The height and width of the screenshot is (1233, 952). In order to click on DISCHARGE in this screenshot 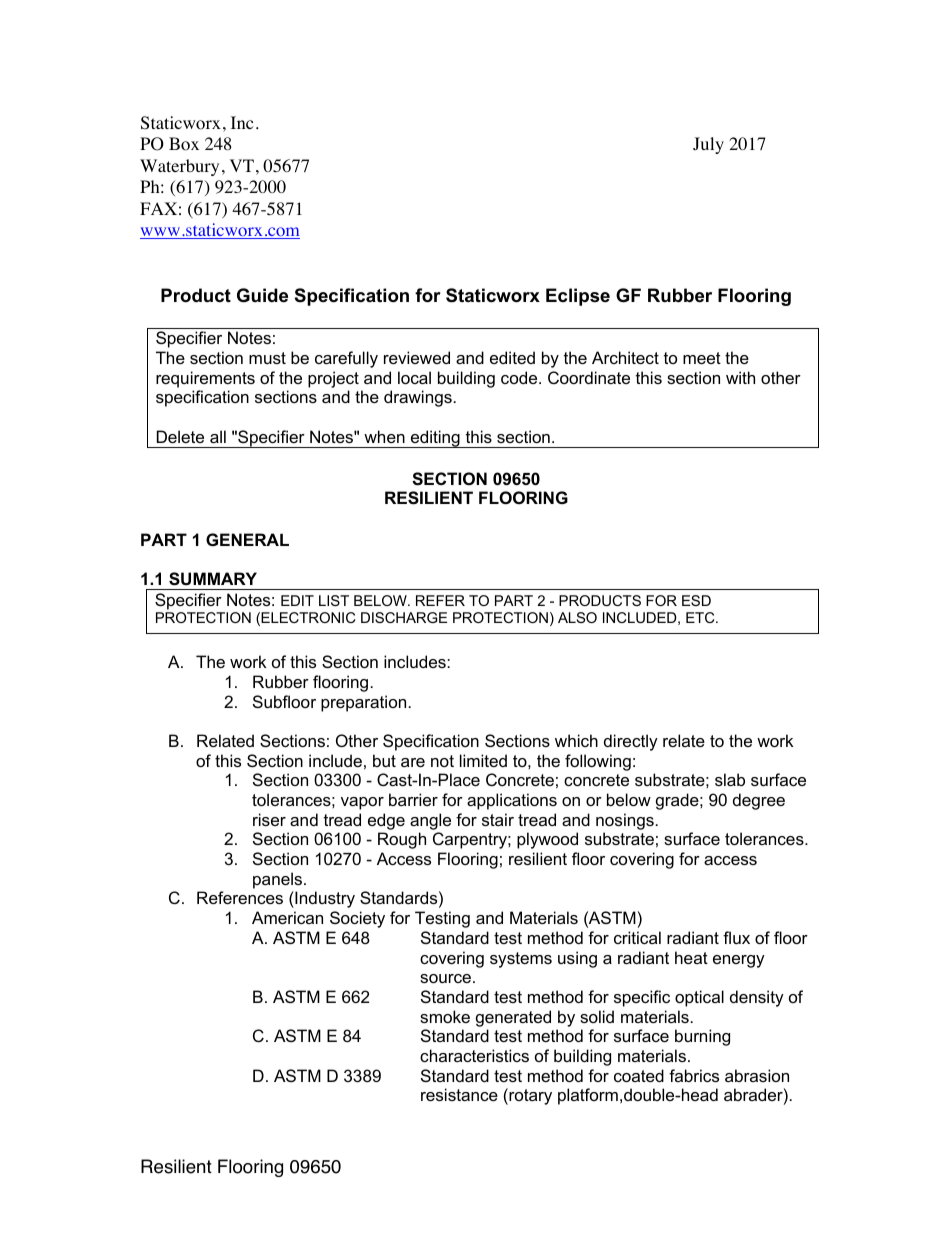, I will do `click(404, 617)`.
